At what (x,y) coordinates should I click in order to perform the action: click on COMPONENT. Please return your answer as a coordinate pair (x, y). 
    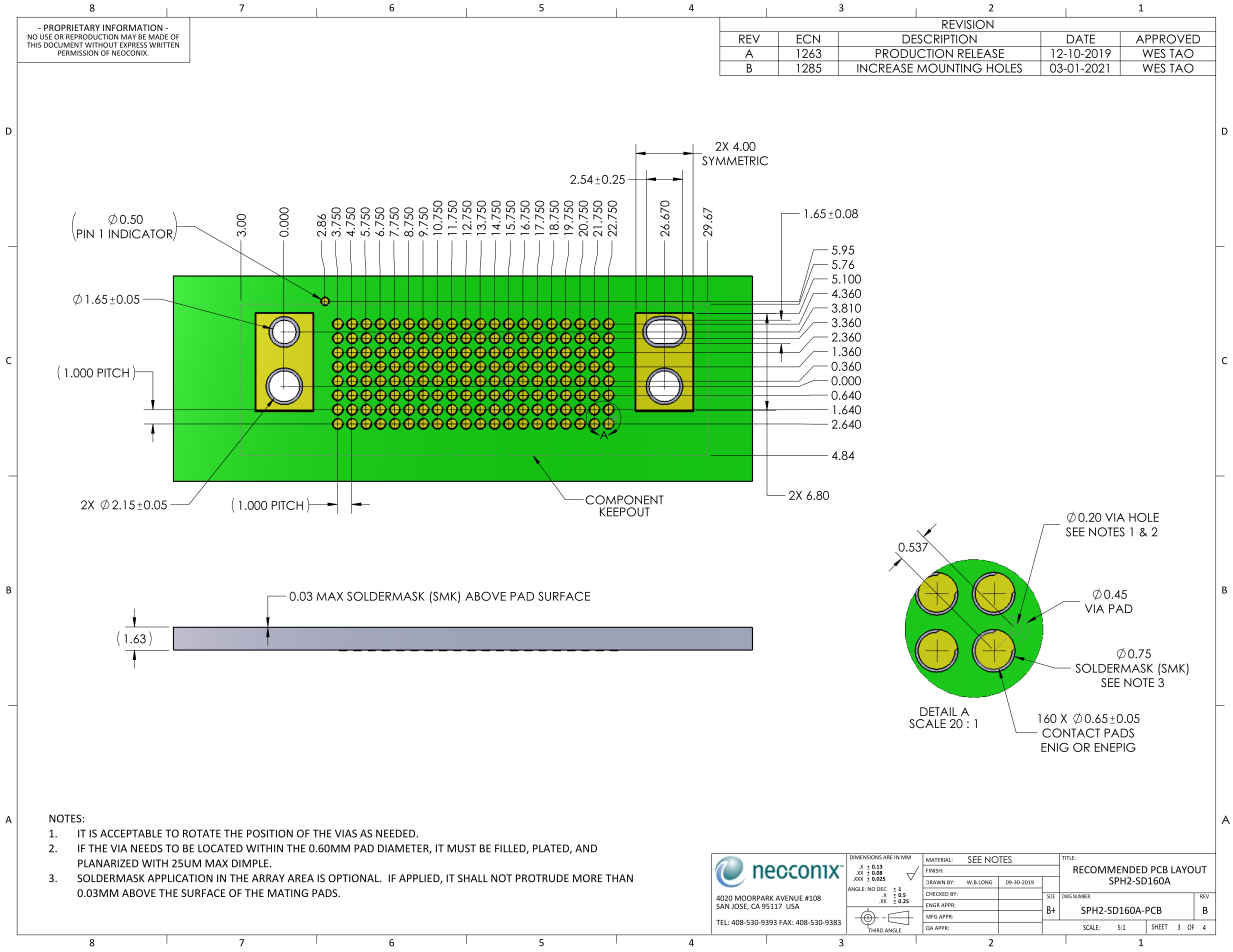
    Looking at the image, I should click on (623, 500).
